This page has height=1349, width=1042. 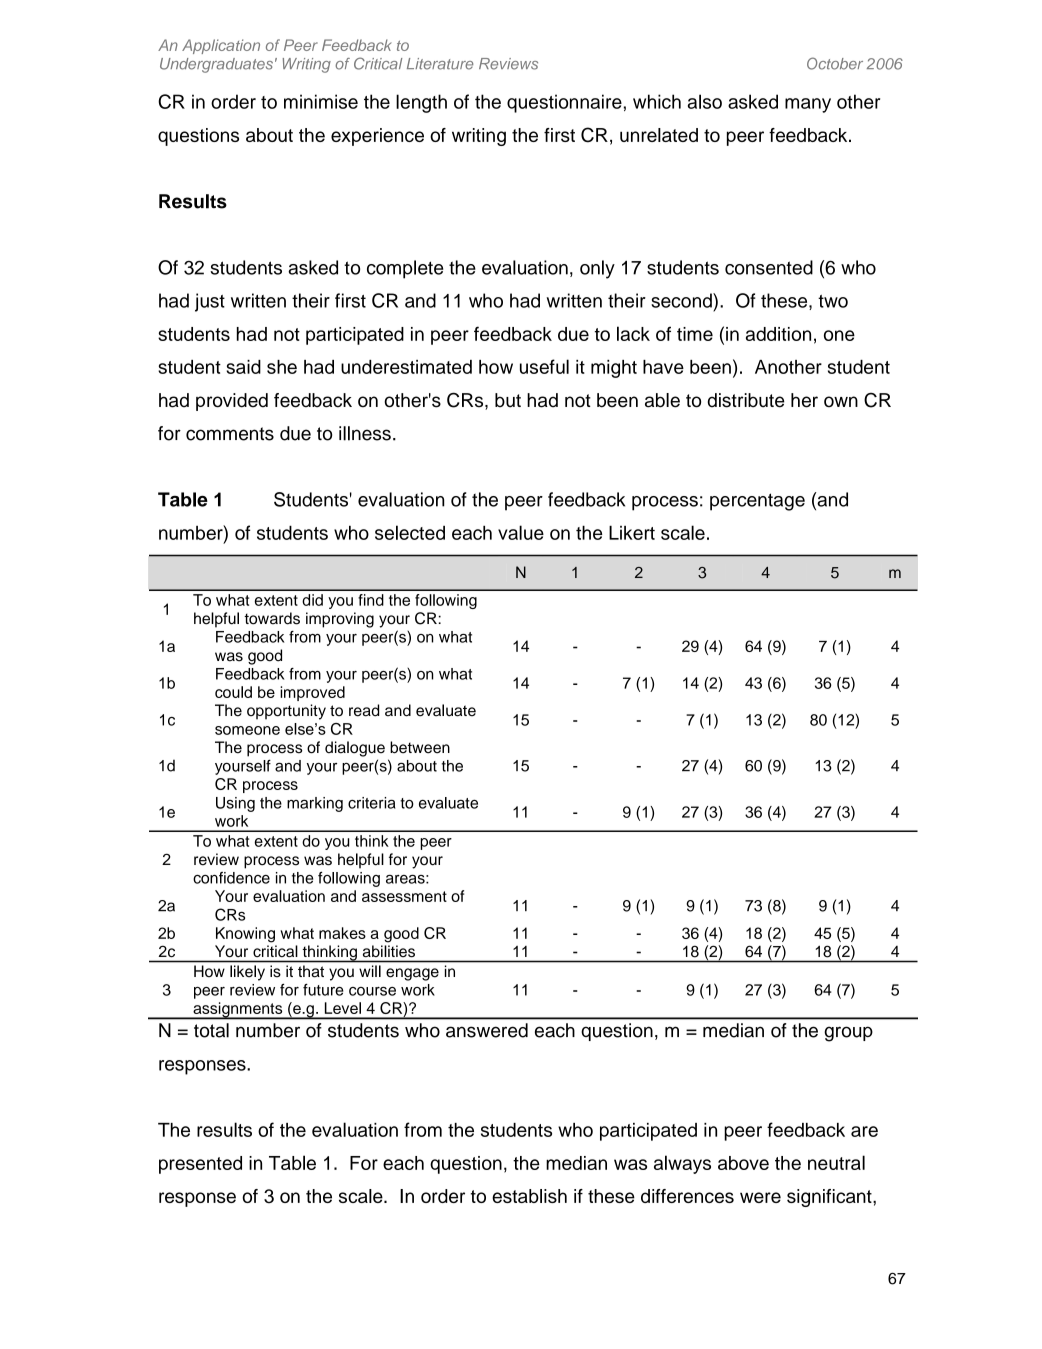 I want to click on opportunity, so click(x=286, y=712).
